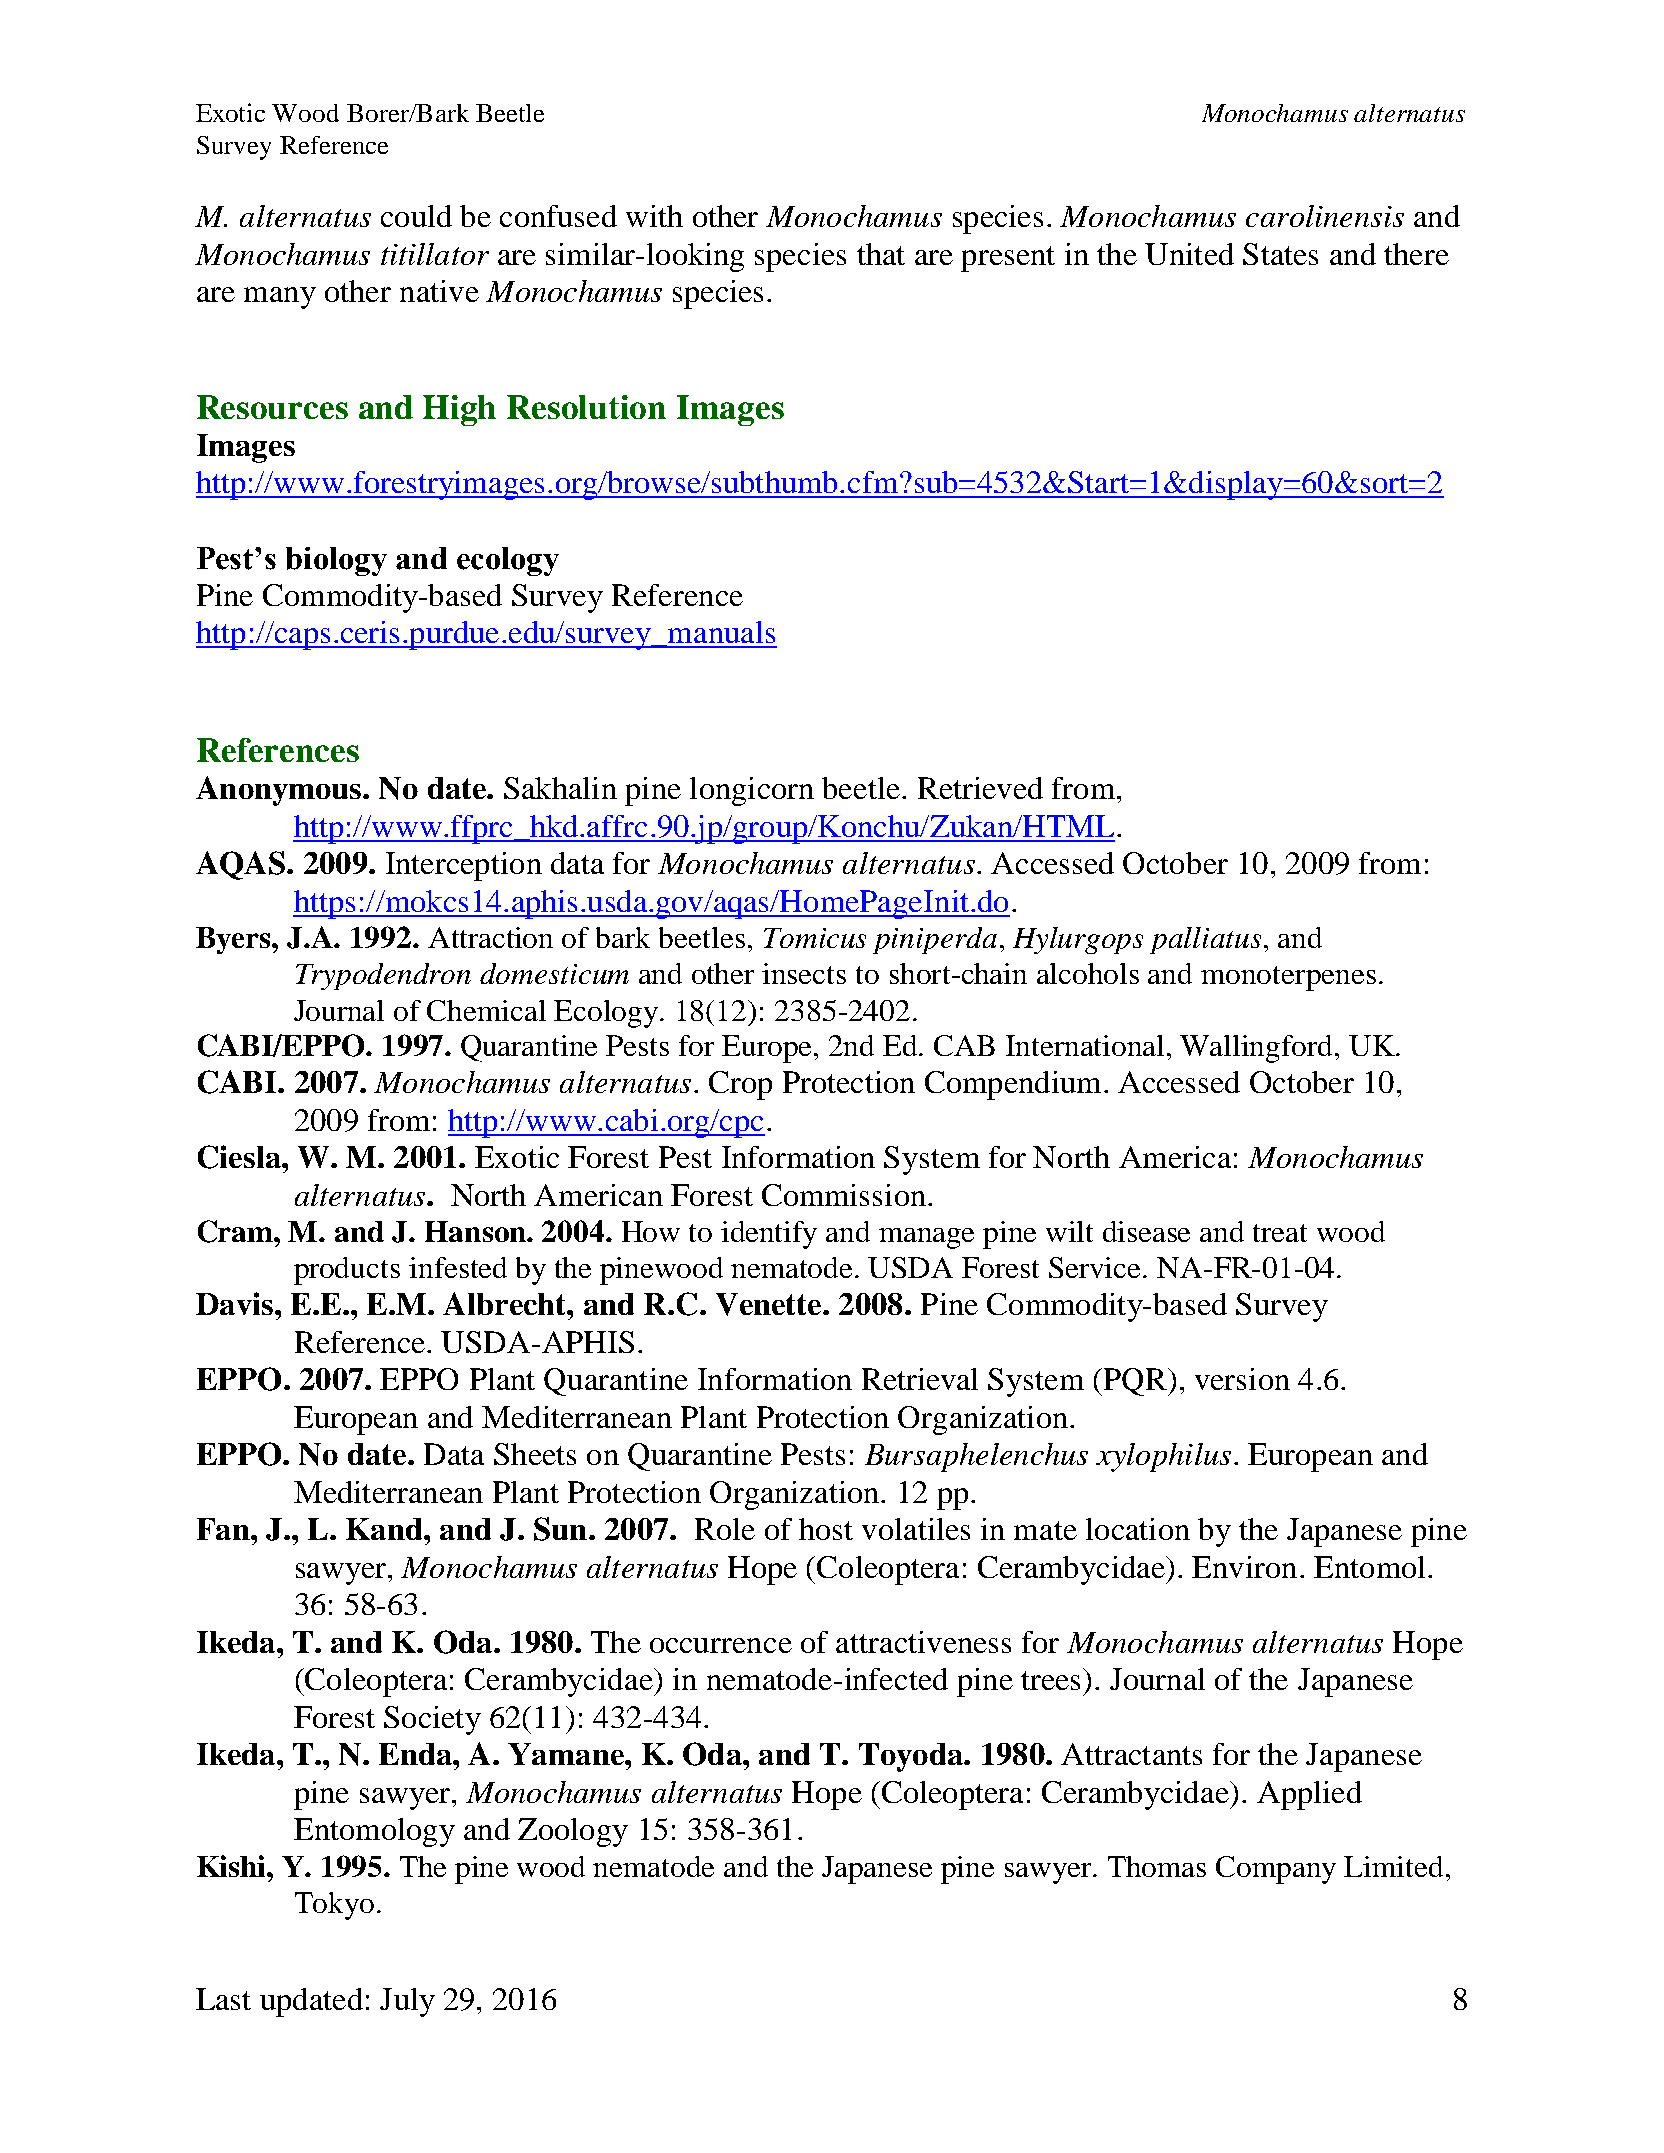 This page has height=2153, width=1664. Describe the element at coordinates (224, 1529) in the page. I see `Fan` at that location.
